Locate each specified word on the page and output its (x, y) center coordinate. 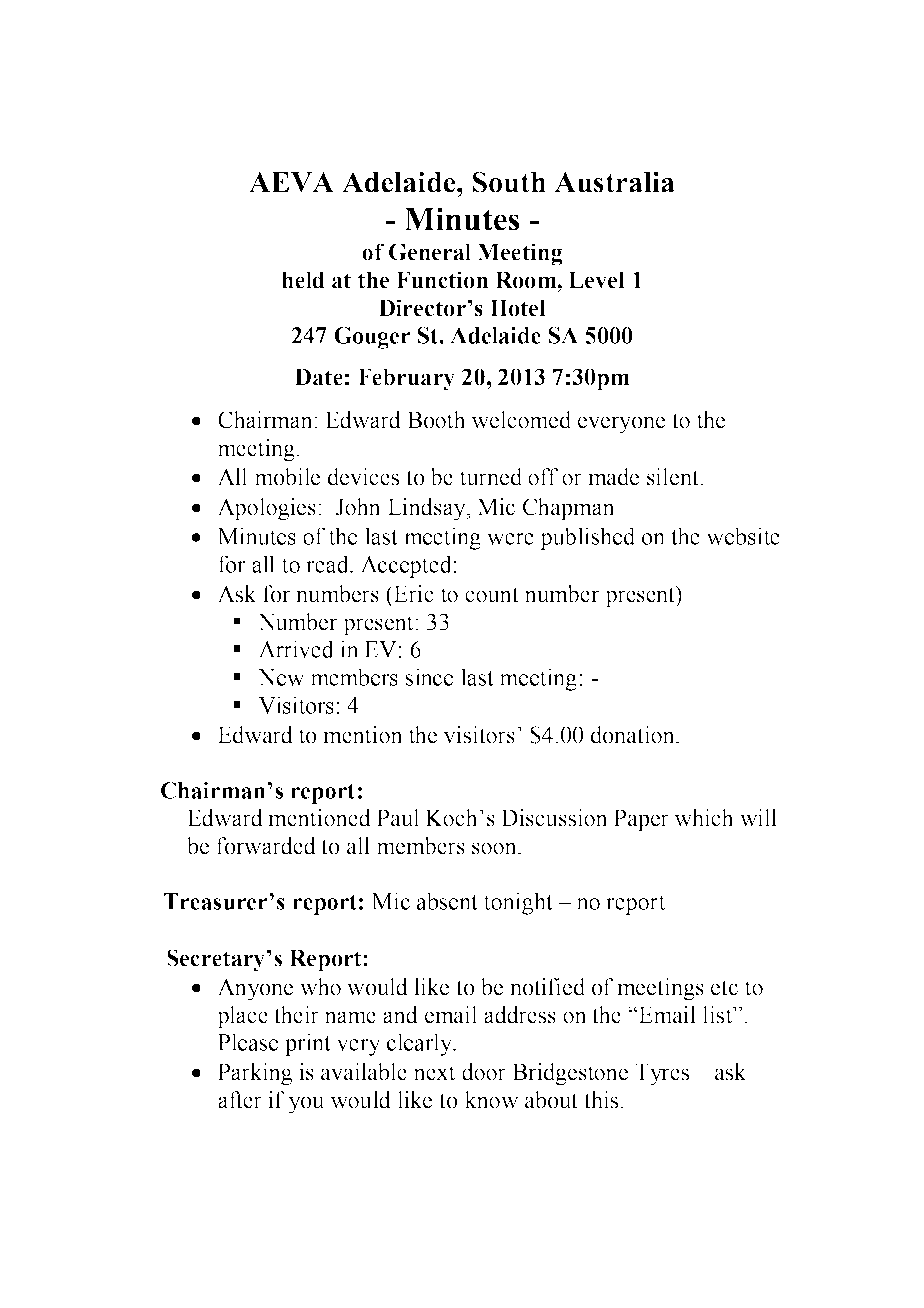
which (704, 818)
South (509, 182)
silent (674, 477)
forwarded (266, 846)
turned (491, 477)
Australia (614, 182)
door (484, 1072)
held (303, 280)
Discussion (554, 818)
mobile (287, 477)
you (306, 1105)
